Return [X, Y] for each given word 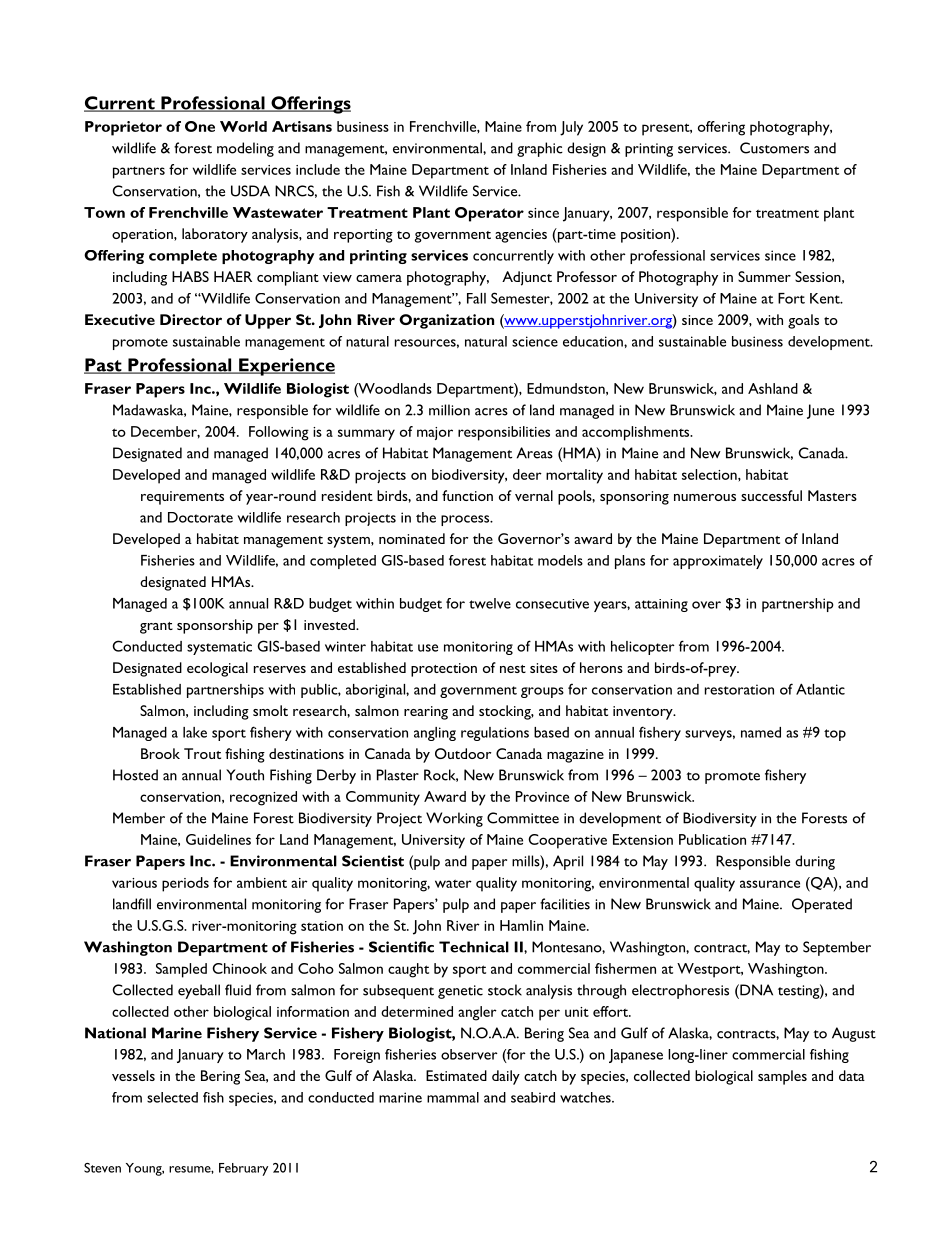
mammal [453, 1097]
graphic [540, 149]
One [200, 126]
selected [172, 1097]
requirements [182, 498]
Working [454, 819]
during [815, 862]
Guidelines [218, 839]
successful [771, 495]
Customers [774, 148]
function [467, 495]
